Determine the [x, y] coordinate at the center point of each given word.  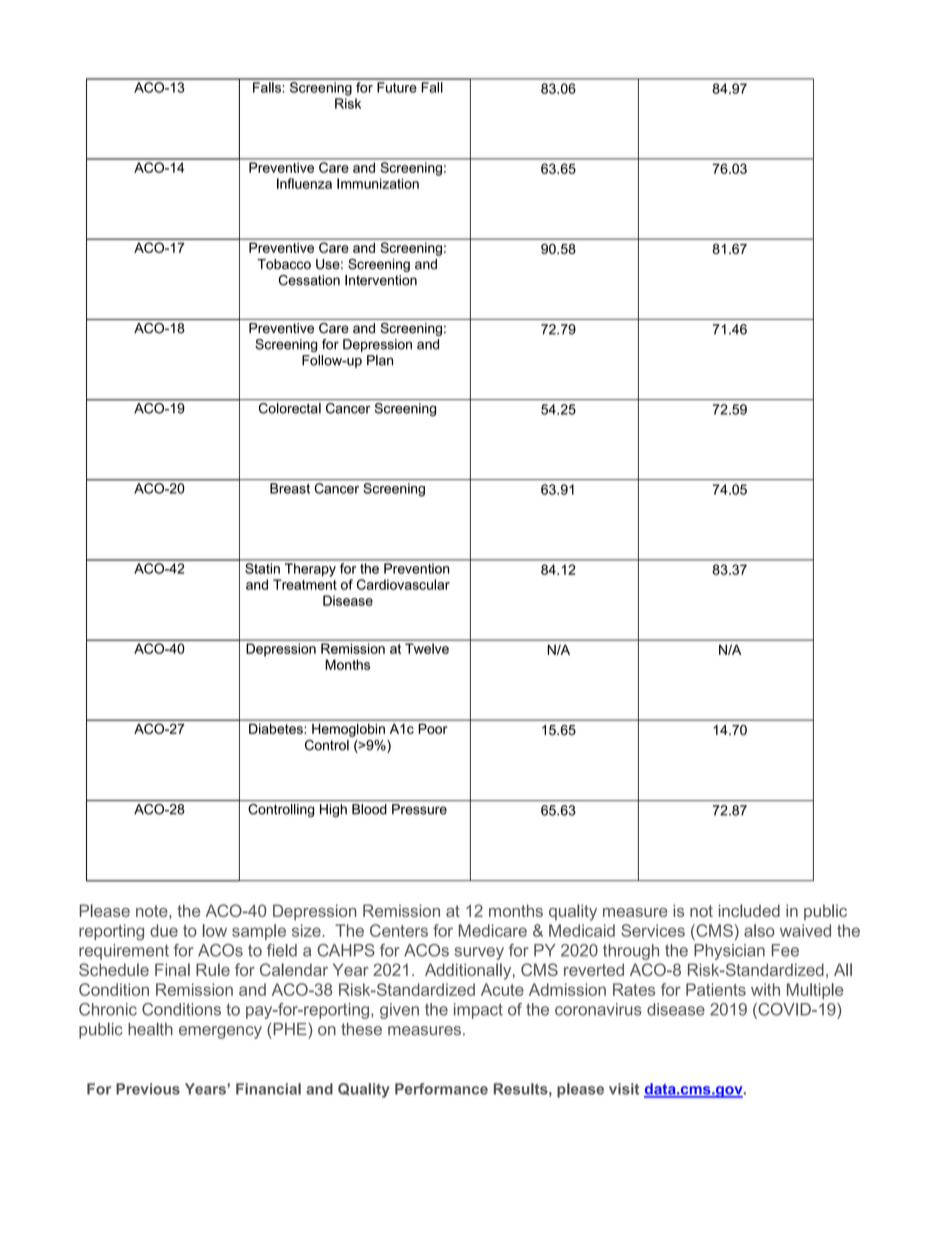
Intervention [381, 280]
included [749, 910]
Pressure [419, 809]
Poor [433, 729]
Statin [262, 568]
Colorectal [290, 408]
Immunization [378, 183]
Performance [441, 1089]
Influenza [304, 183]
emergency [220, 1032]
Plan [380, 360]
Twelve [427, 648]
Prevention [416, 568]
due [164, 930]
